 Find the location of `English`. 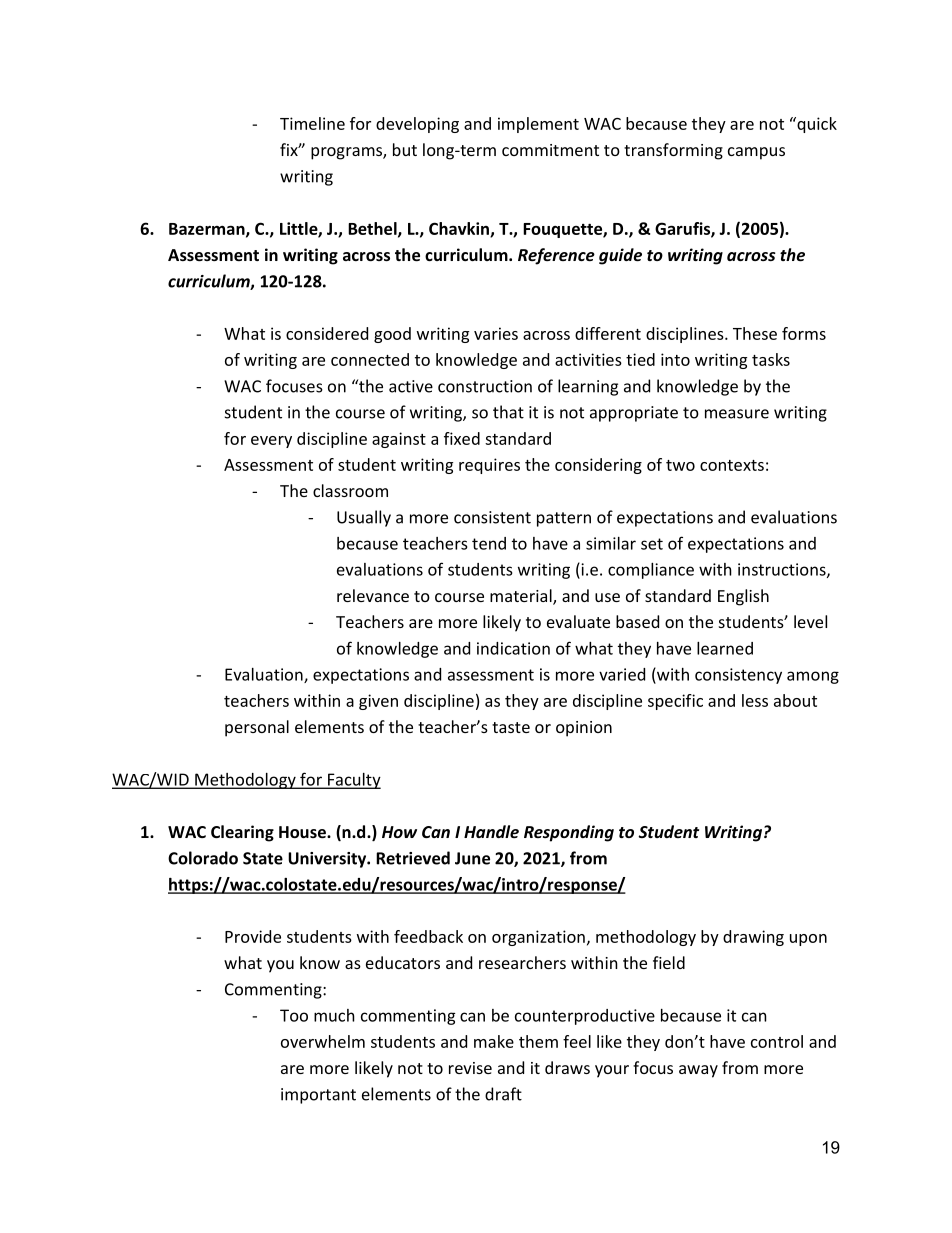

English is located at coordinates (743, 597).
